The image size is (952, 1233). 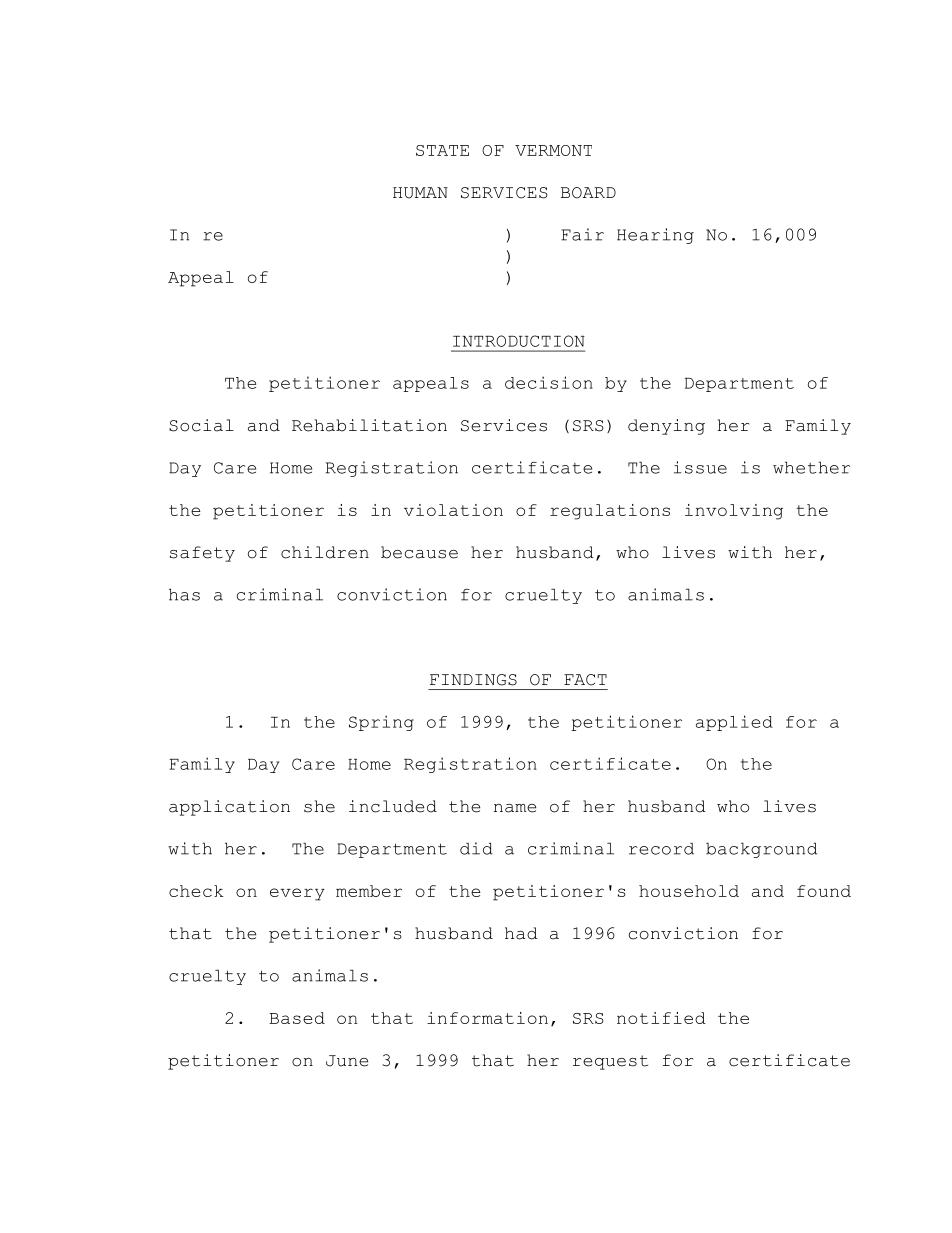 What do you see at coordinates (420, 193) in the page?
I see `HUMAN` at bounding box center [420, 193].
